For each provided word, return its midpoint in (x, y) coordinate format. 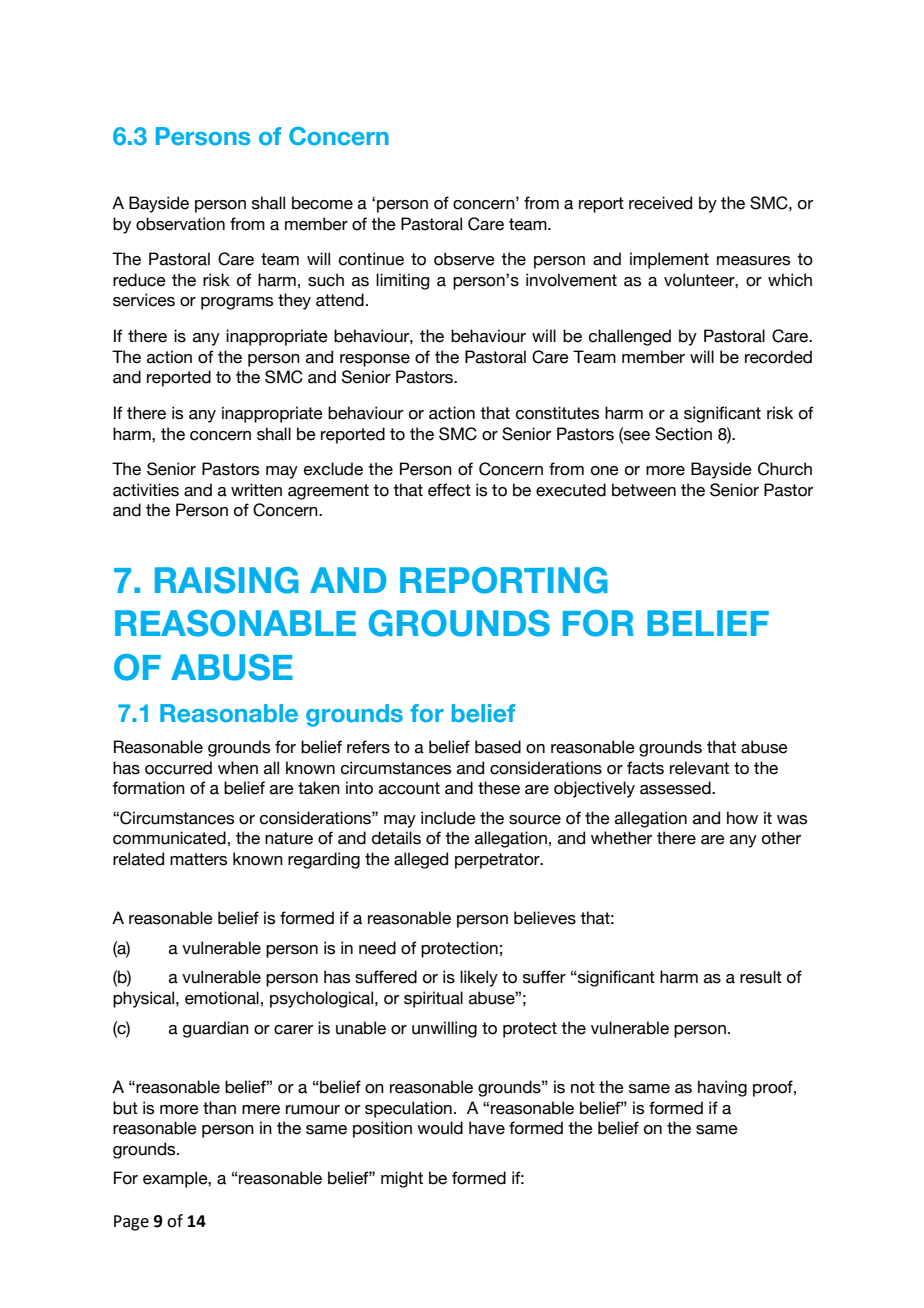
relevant (699, 768)
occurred (178, 768)
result (761, 977)
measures (753, 261)
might (402, 1179)
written (256, 490)
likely (479, 978)
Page (131, 1223)
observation (180, 224)
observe (464, 259)
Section (683, 434)
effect (449, 490)
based (498, 747)
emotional (222, 998)
